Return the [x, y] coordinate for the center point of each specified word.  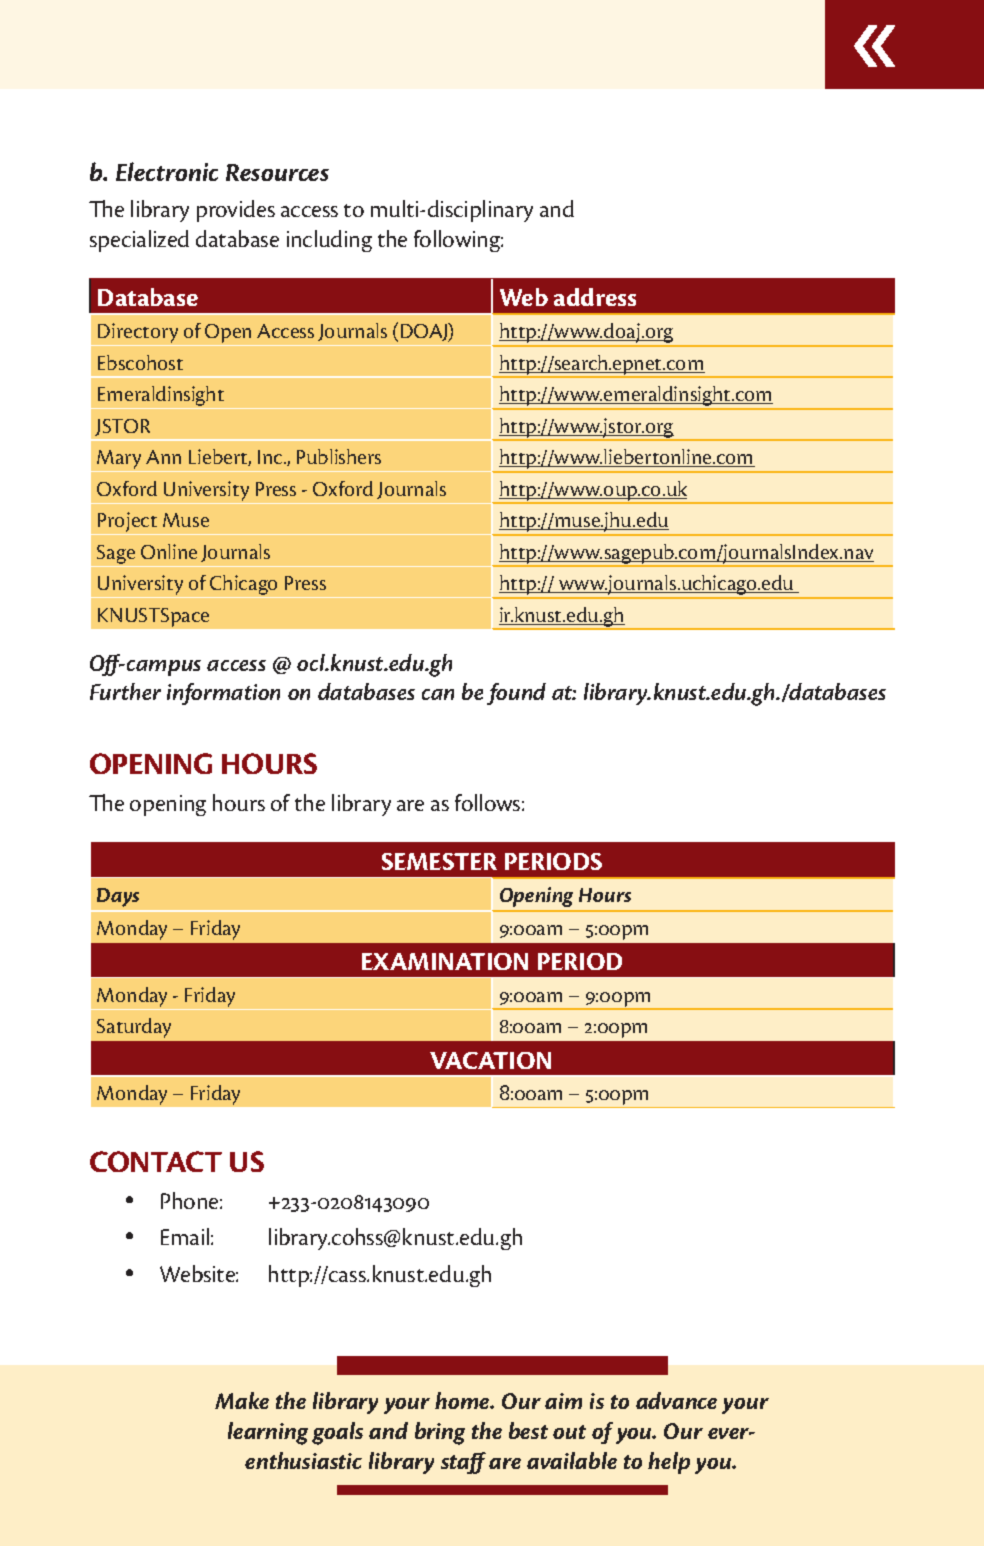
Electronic [167, 171]
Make [242, 1400]
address [595, 297]
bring [440, 1433]
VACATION [490, 1060]
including [329, 241]
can [438, 694]
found [516, 694]
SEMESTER [439, 861]
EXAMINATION [445, 961]
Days [118, 897]
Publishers [339, 456]
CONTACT [156, 1161]
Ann [163, 457]
